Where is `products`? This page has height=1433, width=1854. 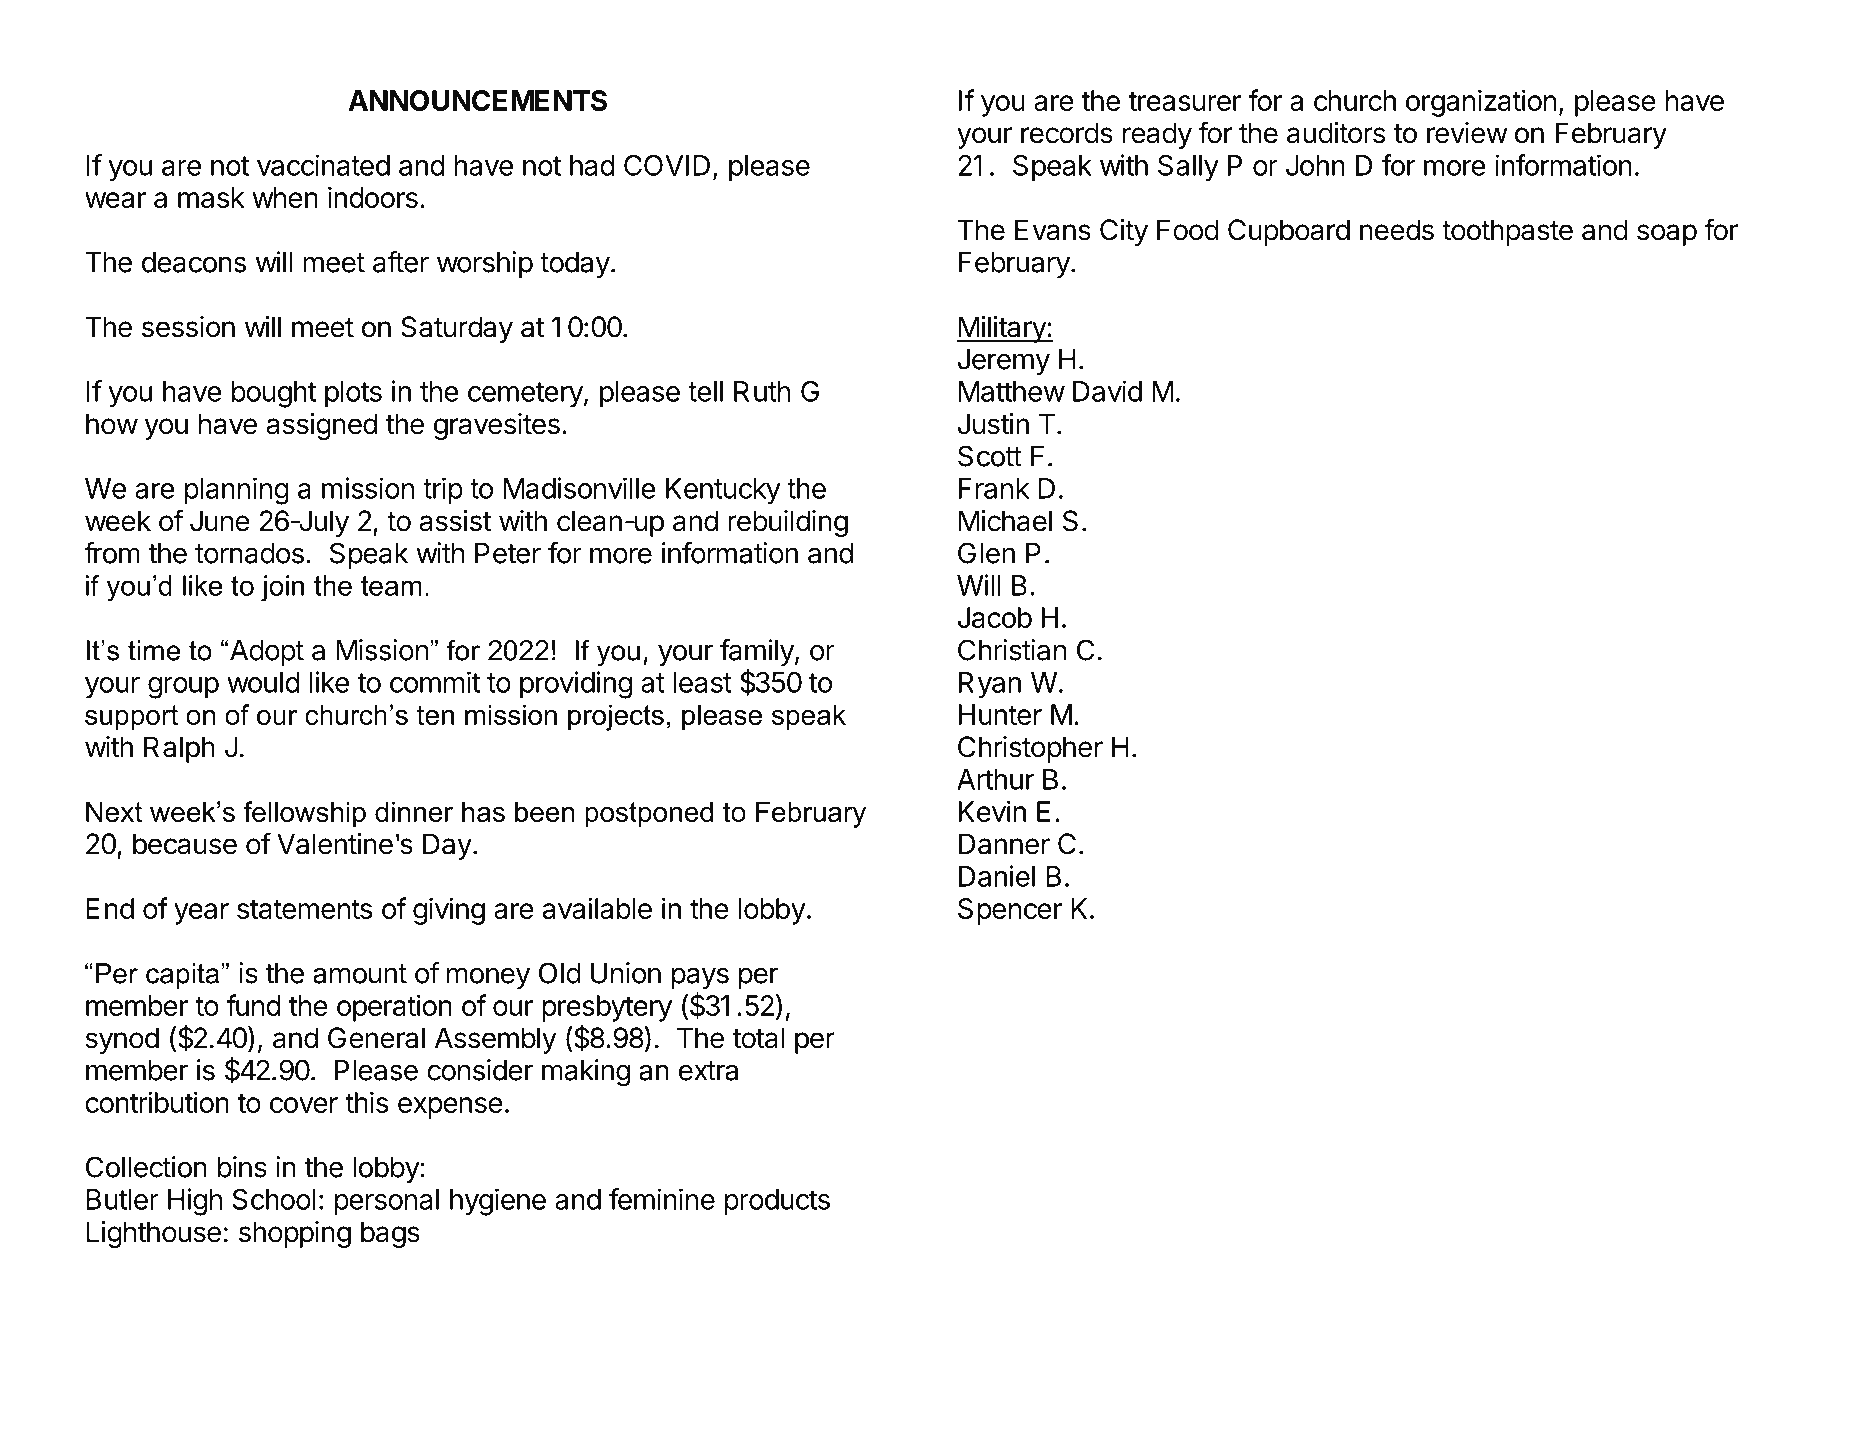 products is located at coordinates (777, 1202).
